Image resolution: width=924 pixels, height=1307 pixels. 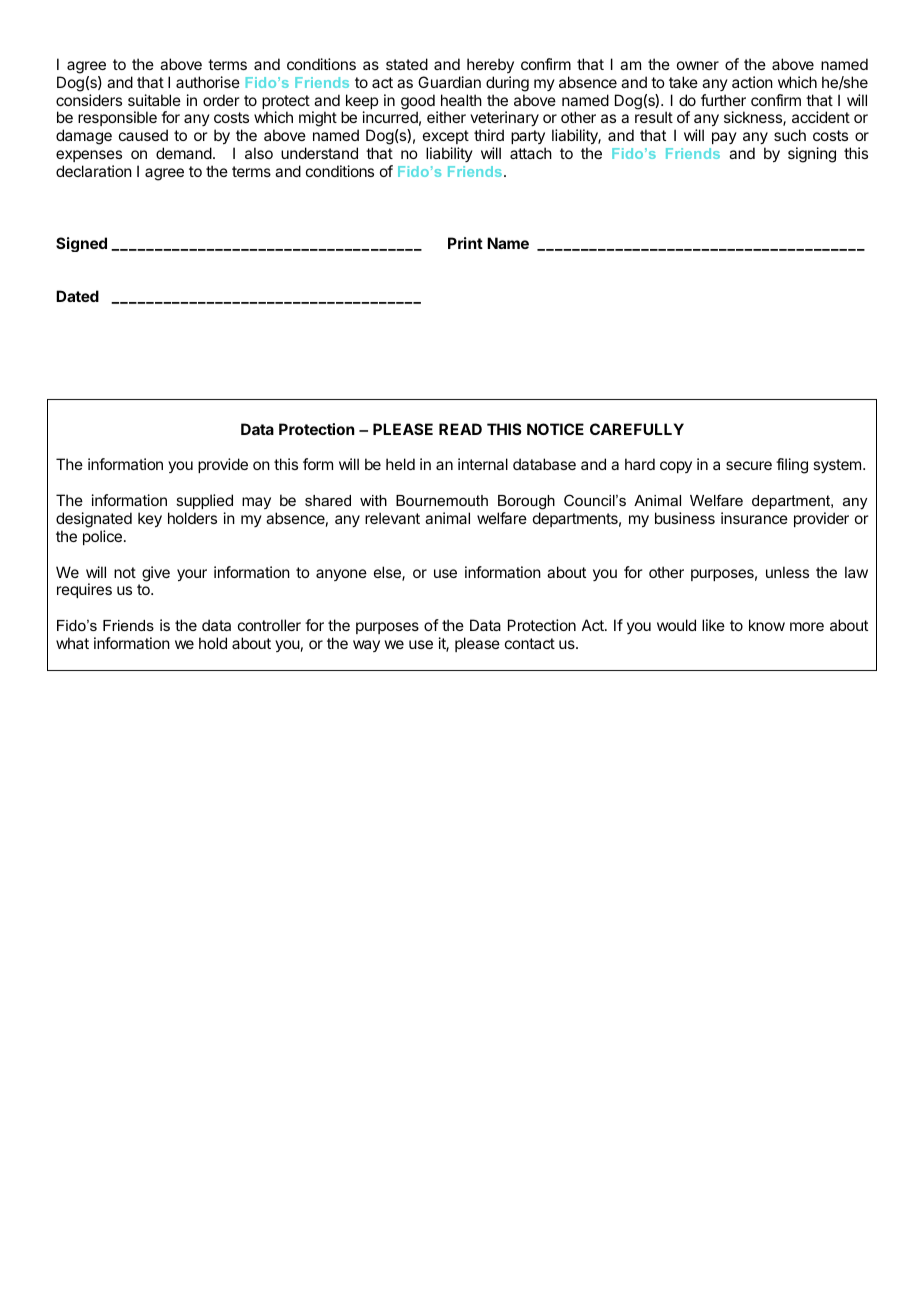 What do you see at coordinates (204, 501) in the image?
I see `supplied` at bounding box center [204, 501].
